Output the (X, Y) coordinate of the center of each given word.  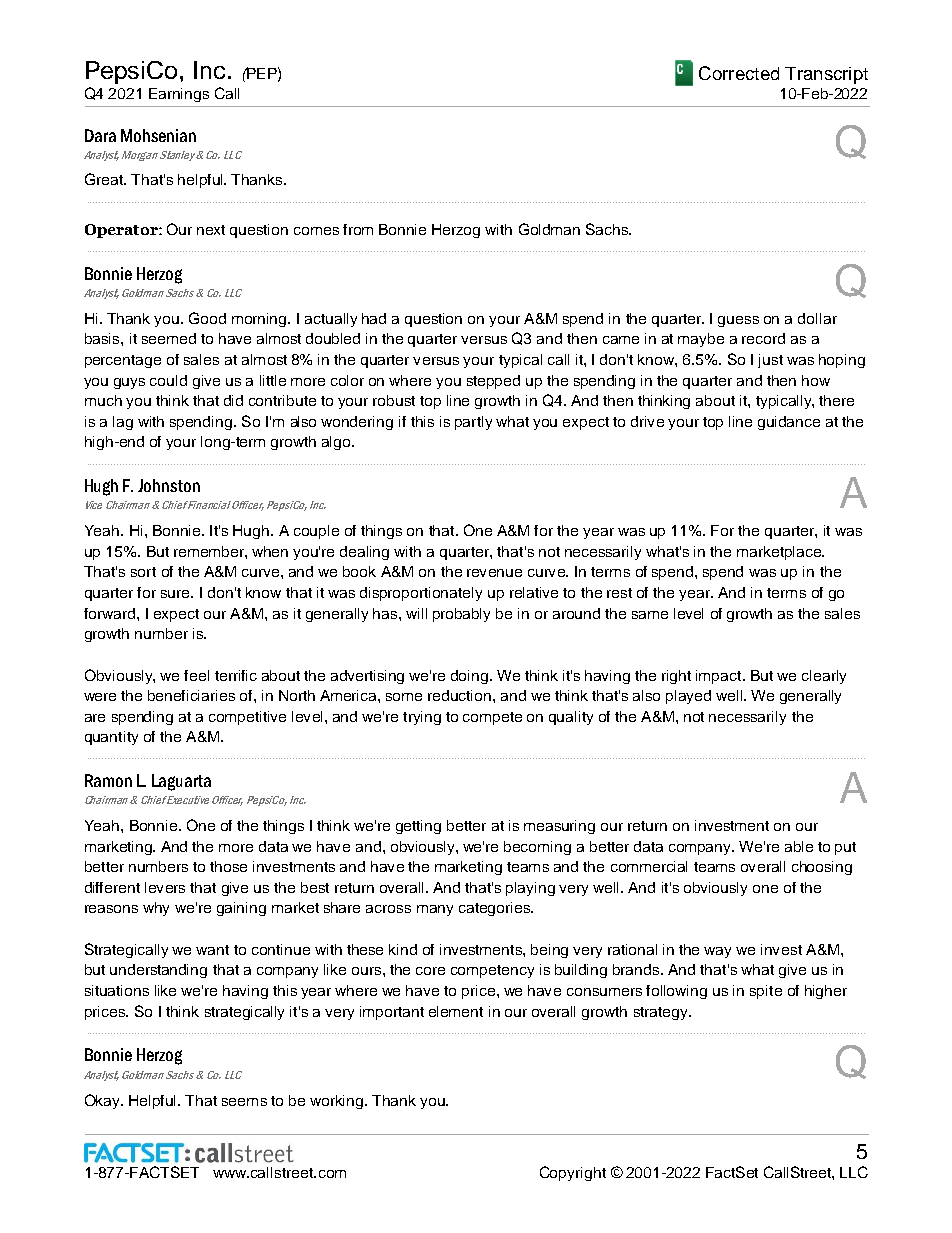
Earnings (179, 95)
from (358, 229)
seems (244, 1102)
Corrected (739, 73)
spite (766, 992)
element (456, 1011)
